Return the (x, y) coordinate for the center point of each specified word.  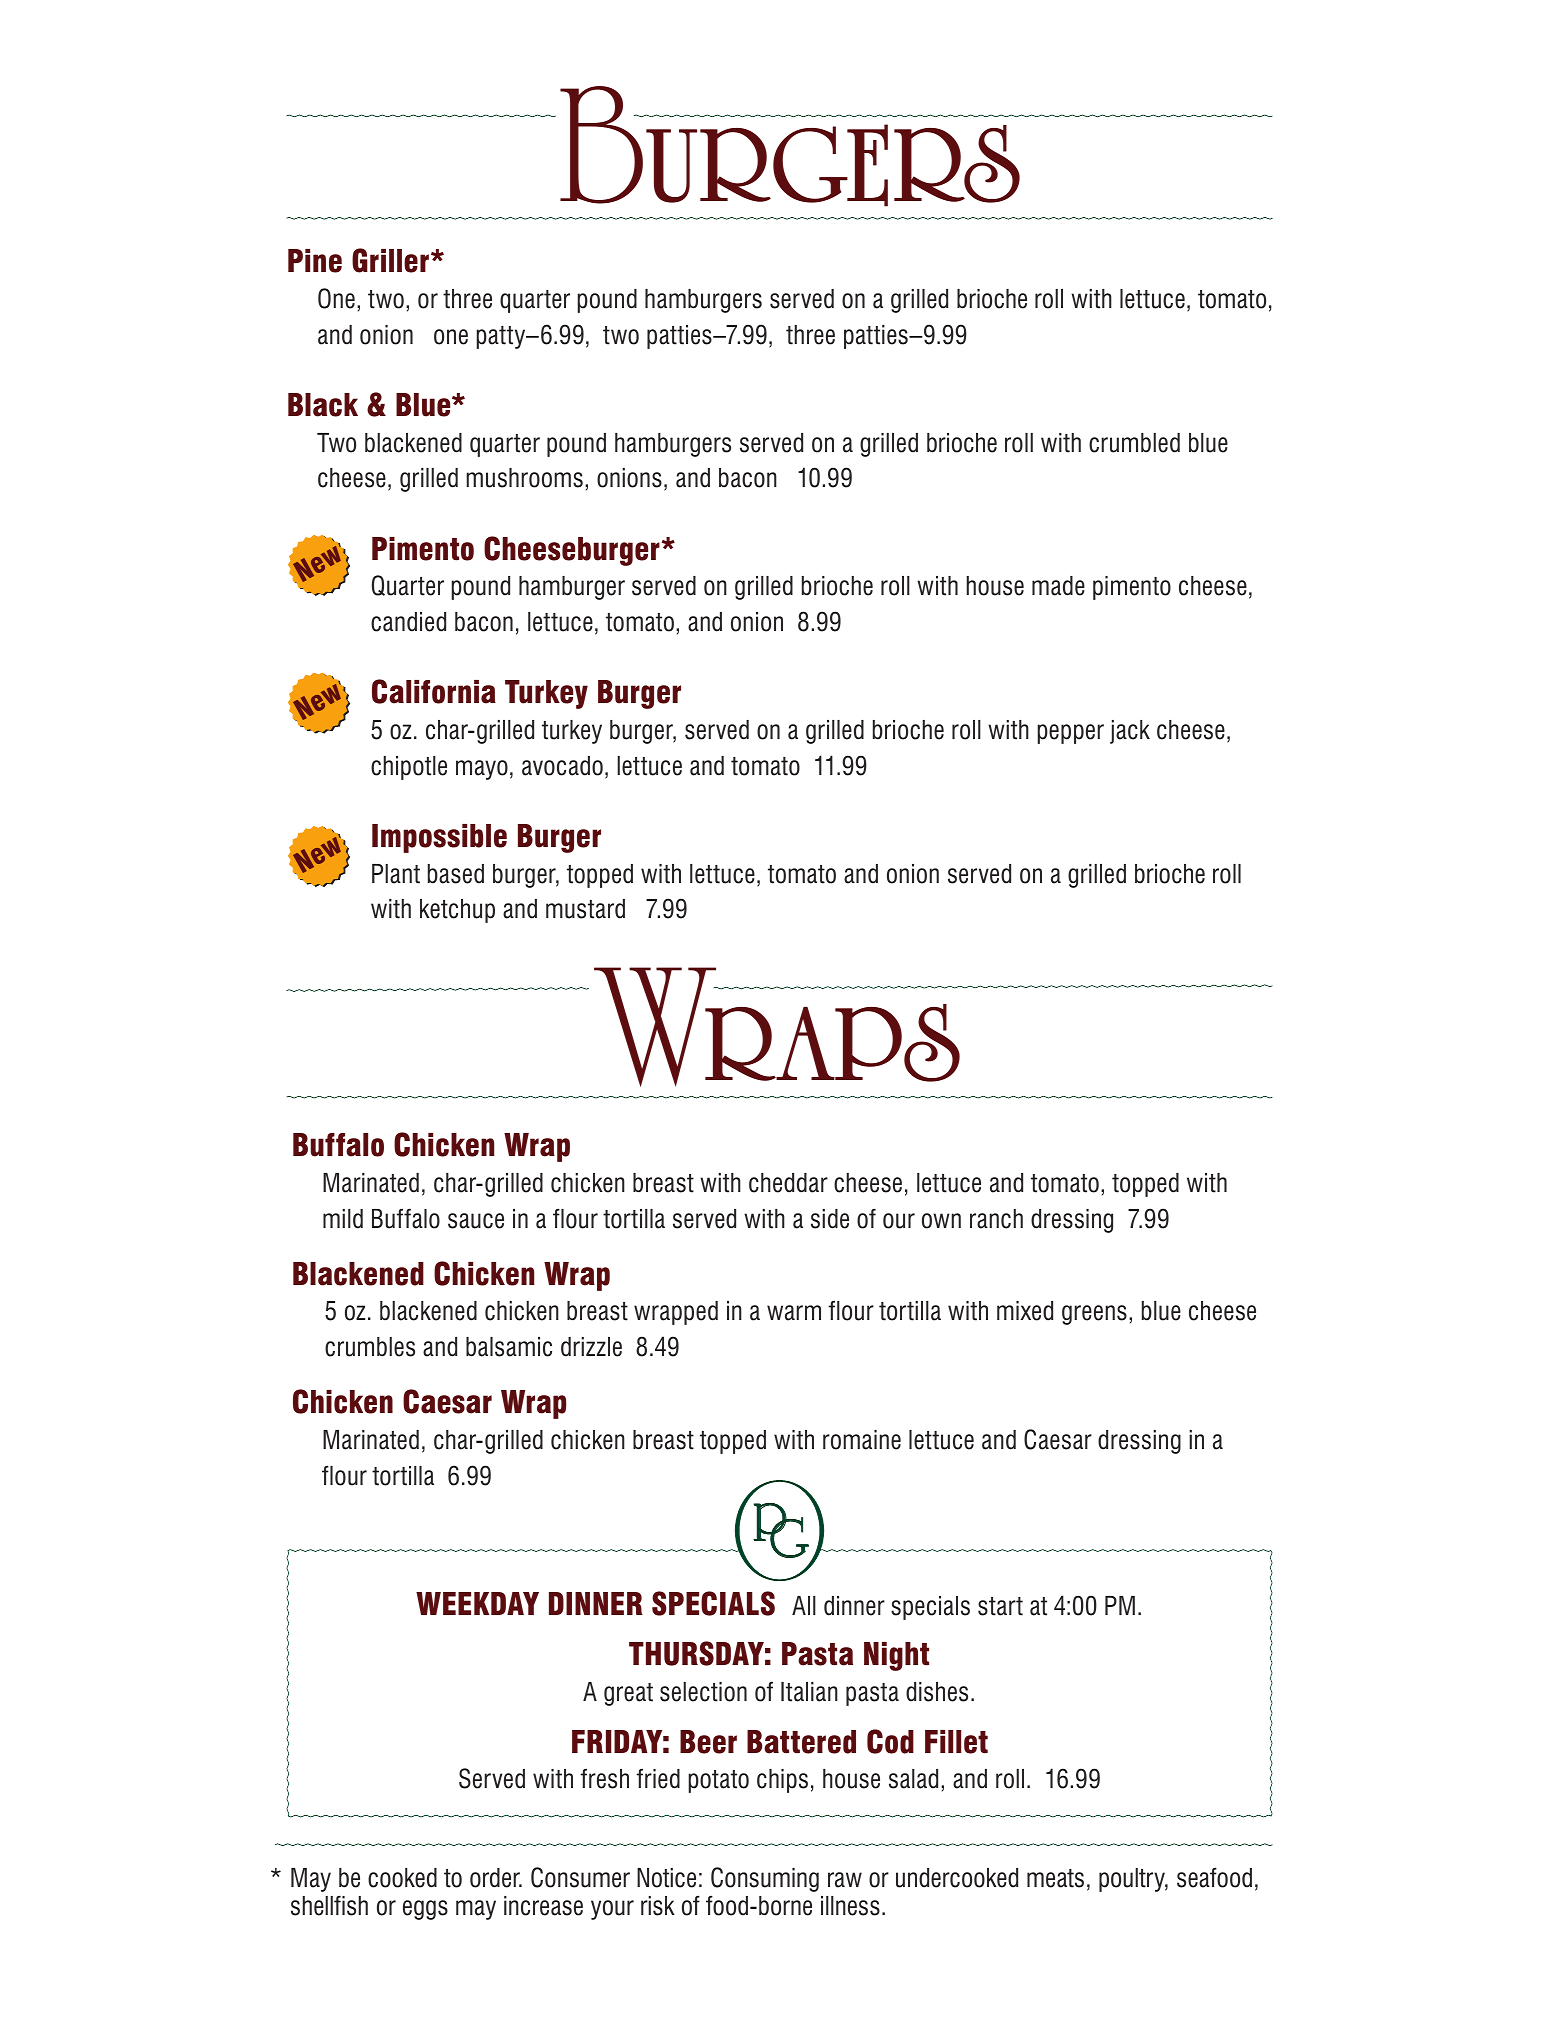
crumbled (1134, 443)
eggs (425, 1910)
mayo (482, 770)
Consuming (765, 1879)
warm (794, 1313)
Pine (315, 261)
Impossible (439, 838)
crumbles (370, 1347)
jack (1130, 732)
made (1058, 586)
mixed (1025, 1311)
